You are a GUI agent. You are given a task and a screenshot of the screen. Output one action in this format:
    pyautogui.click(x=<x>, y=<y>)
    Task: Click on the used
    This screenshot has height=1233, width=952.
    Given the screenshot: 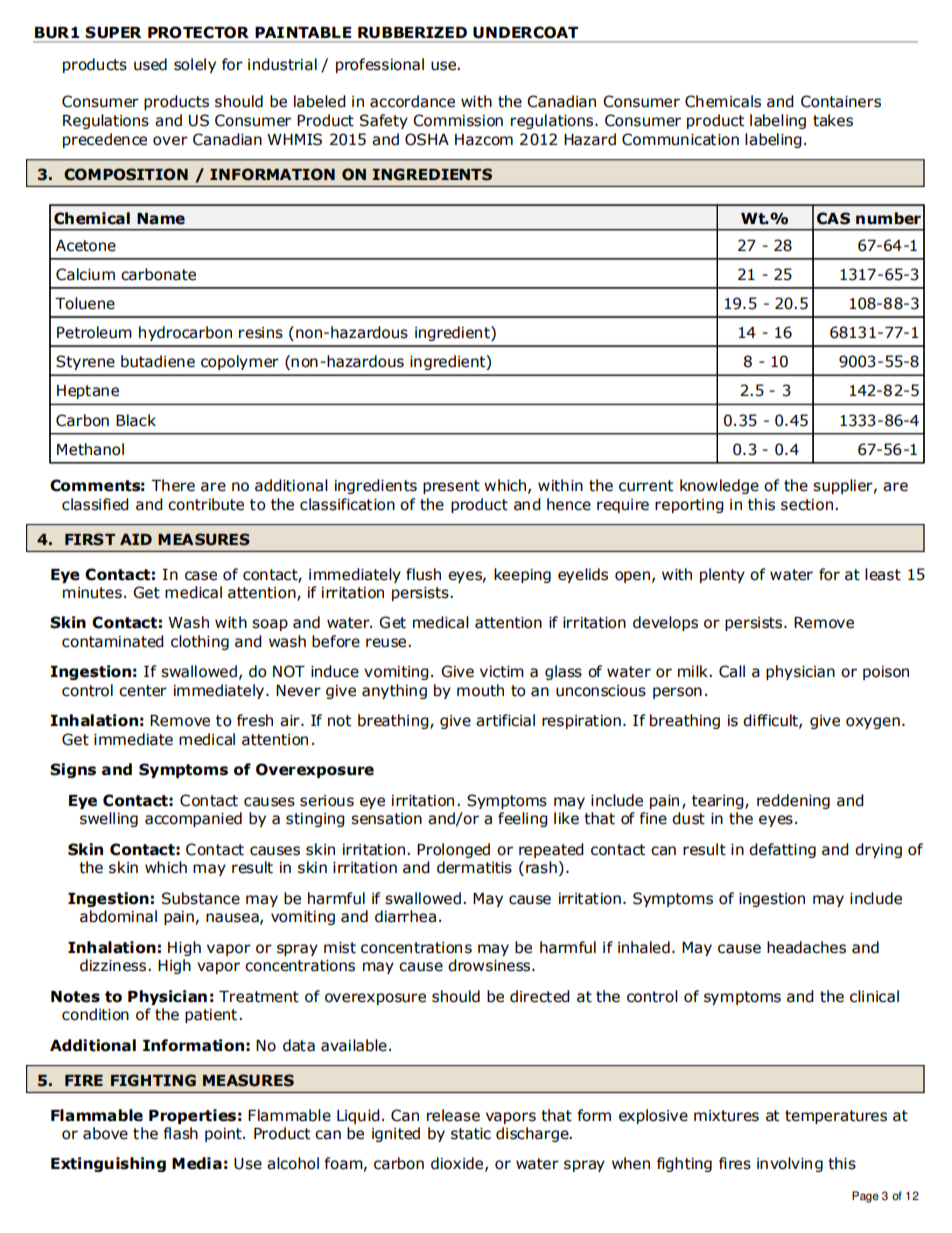 What is the action you would take?
    pyautogui.click(x=150, y=64)
